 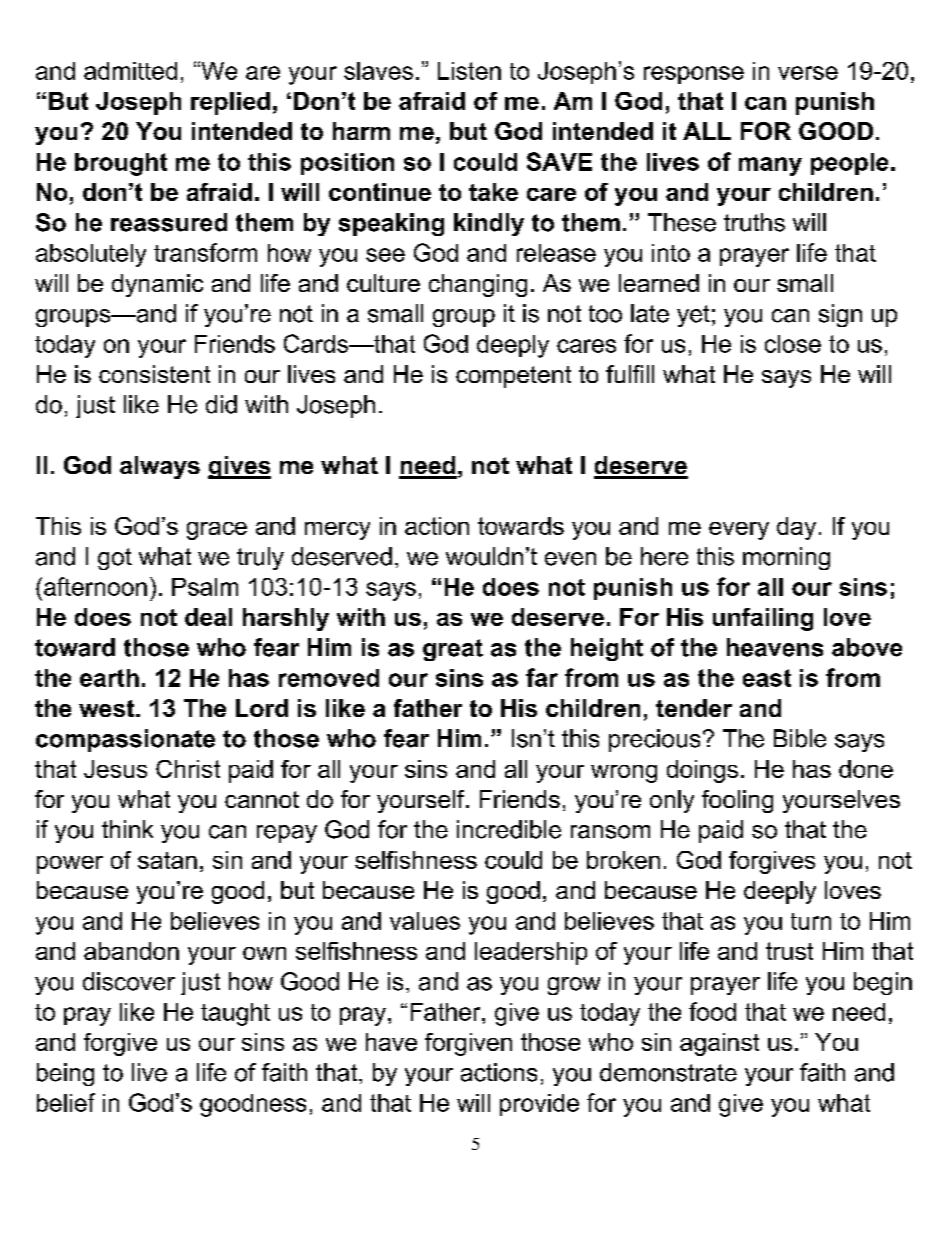 I want to click on Listen, so click(x=469, y=71).
